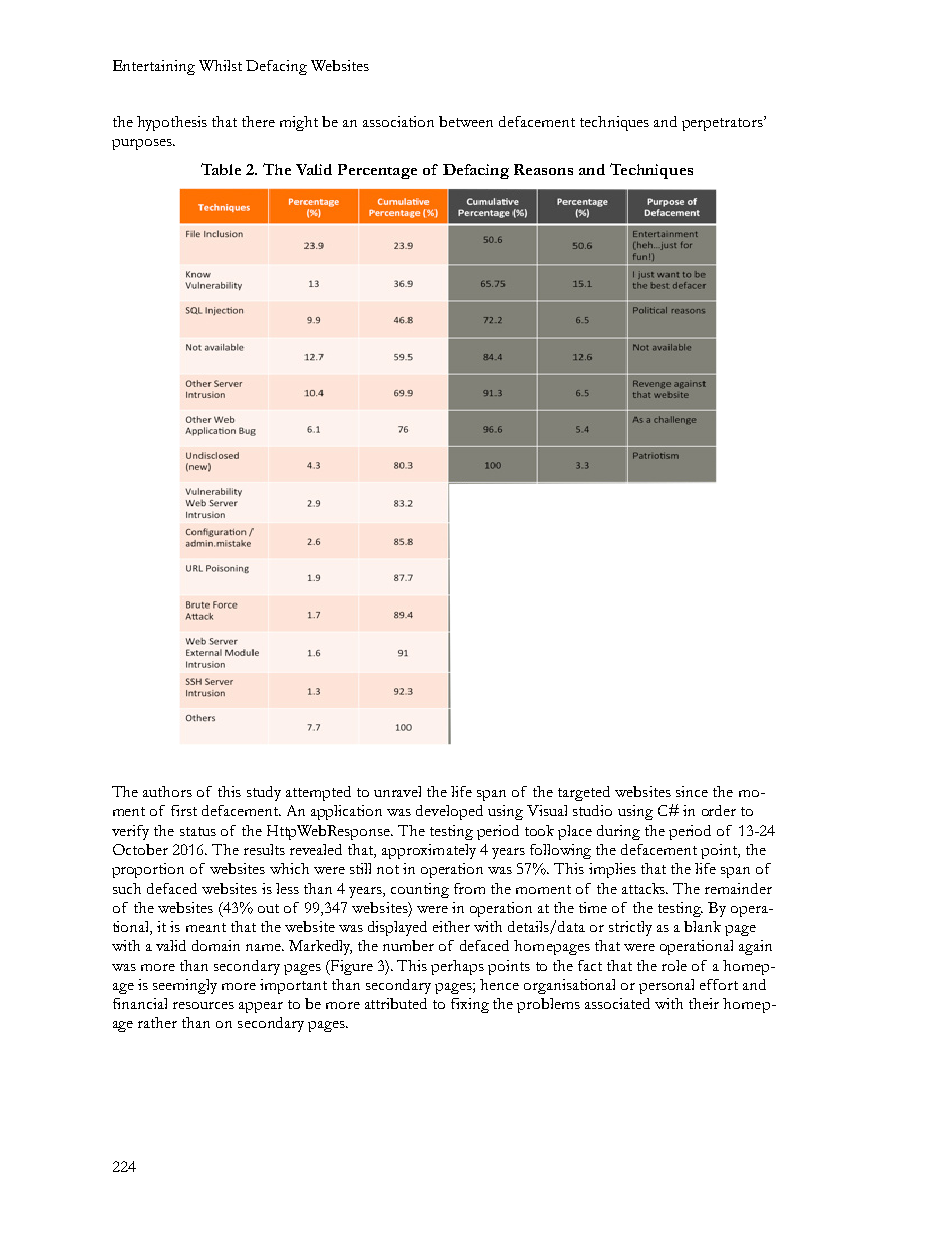 The width and height of the page is (952, 1233). Describe the element at coordinates (397, 791) in the page. I see `unravel` at that location.
